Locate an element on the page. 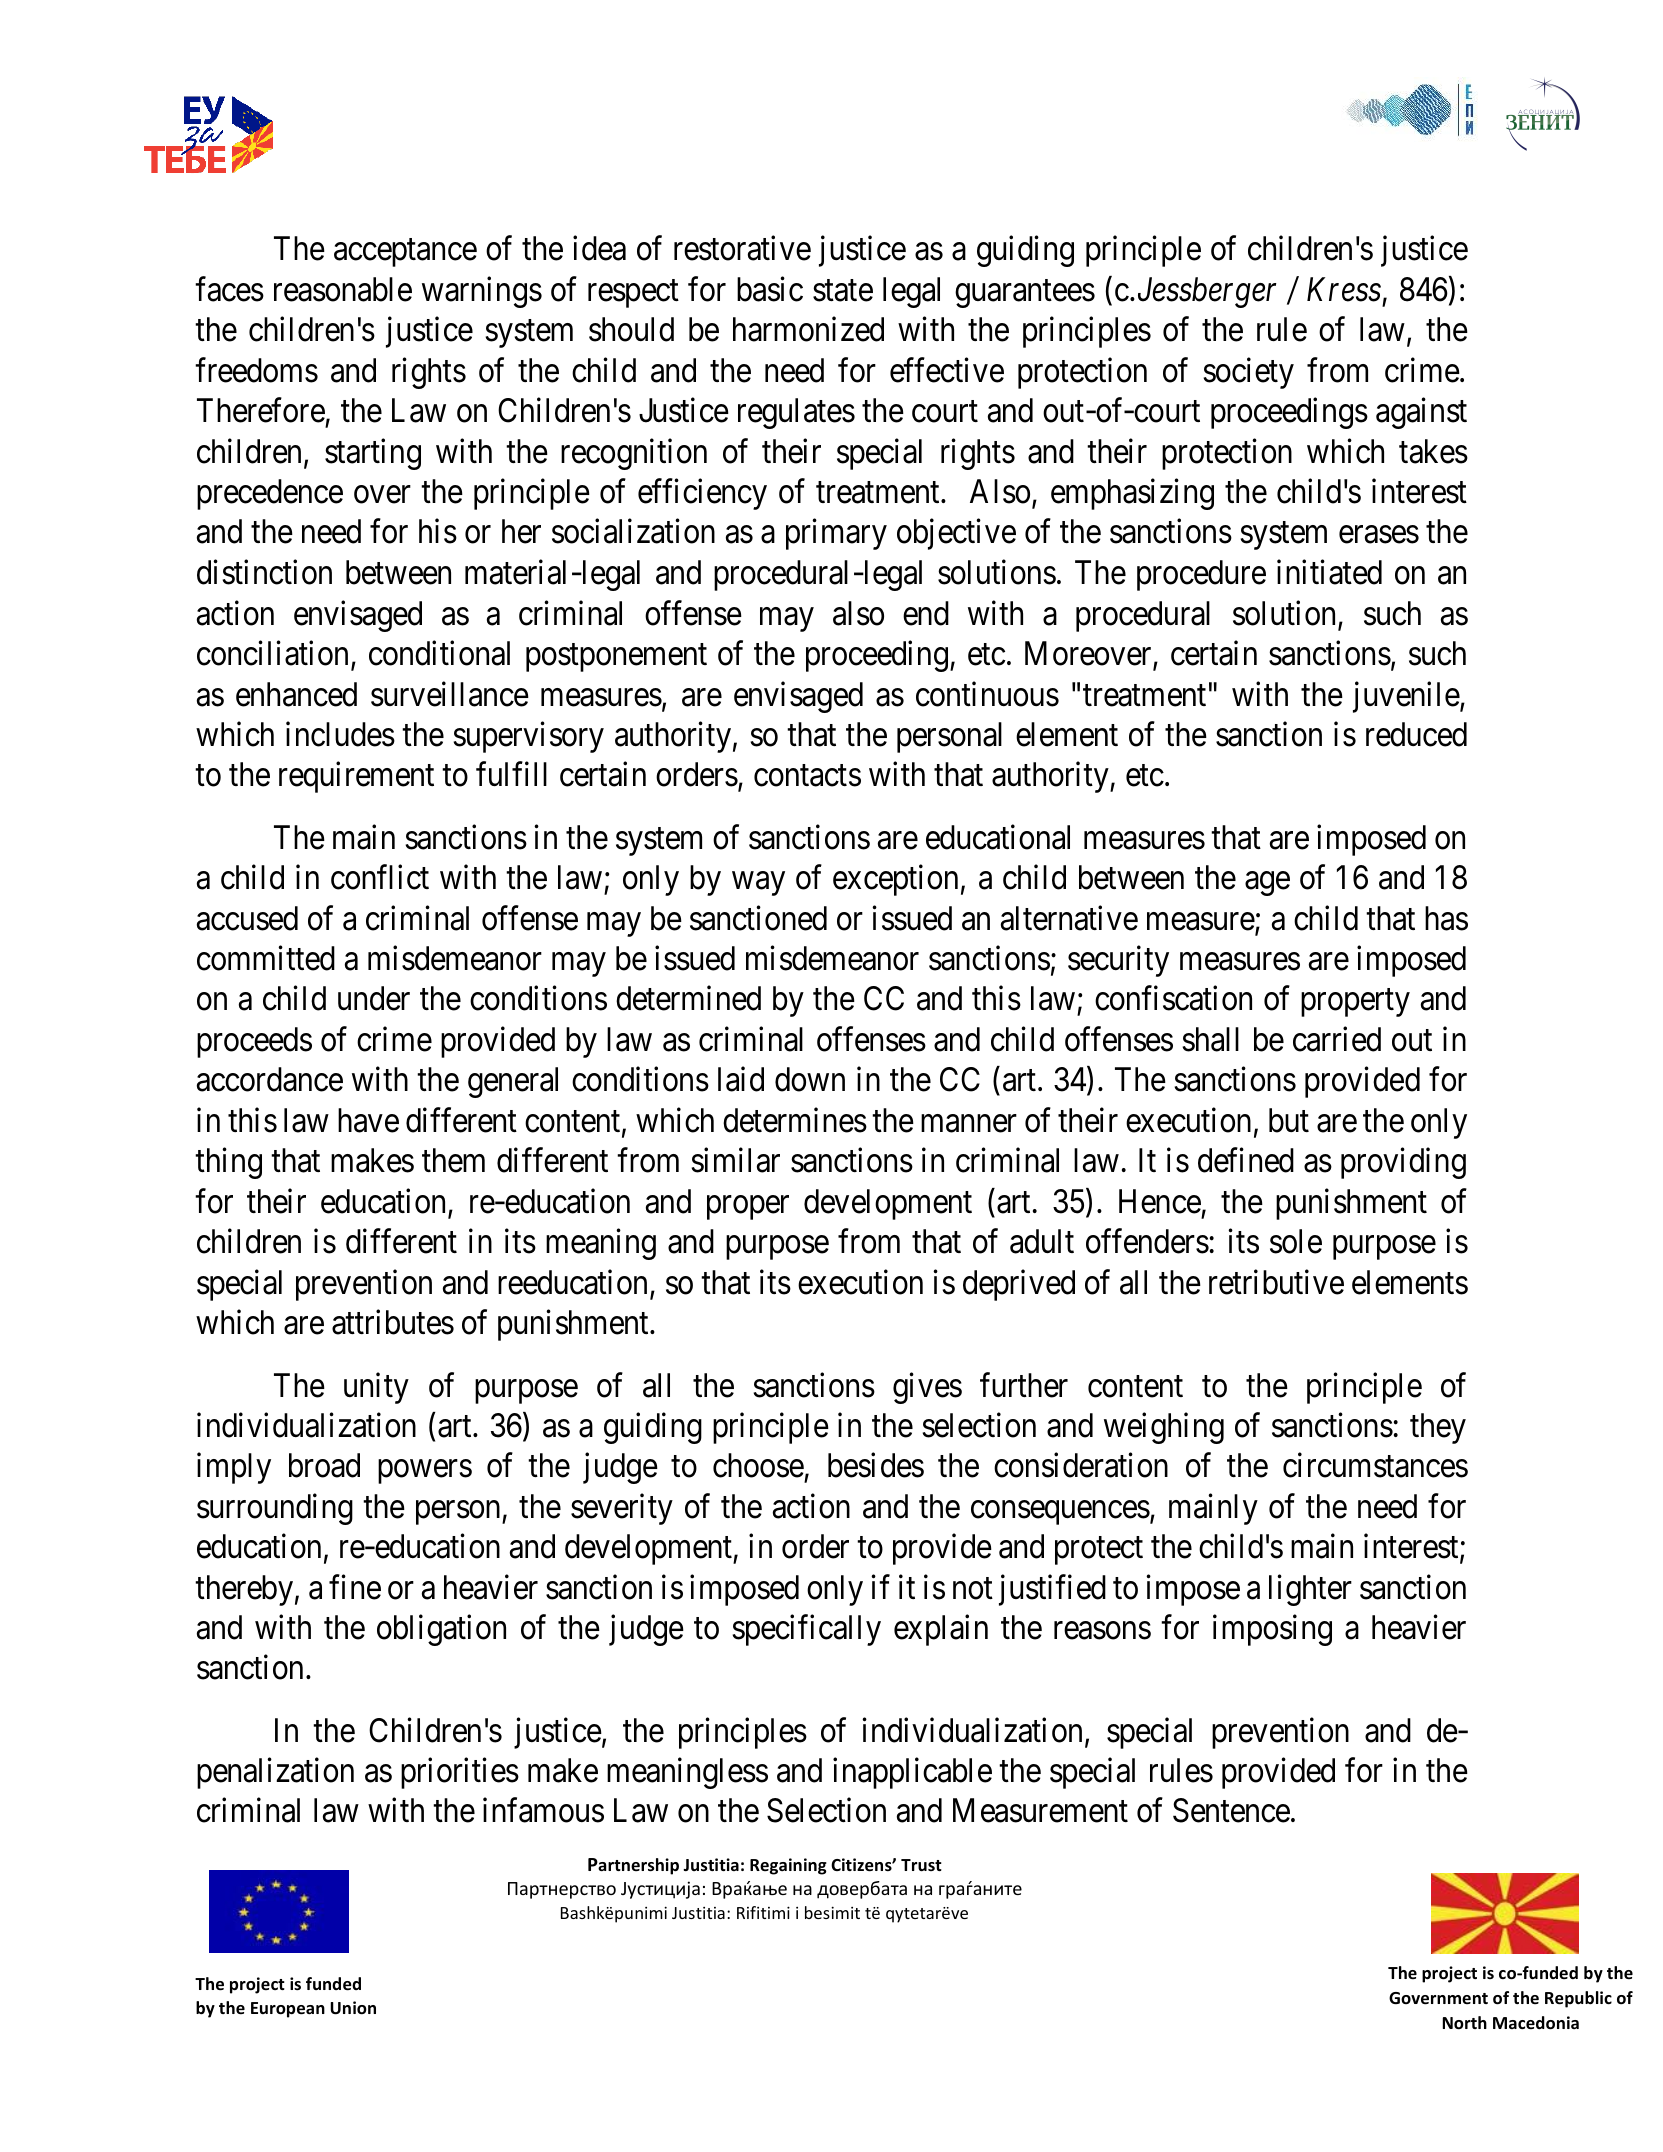 Image resolution: width=1663 pixels, height=2152 pixels. Kress is located at coordinates (1344, 290).
